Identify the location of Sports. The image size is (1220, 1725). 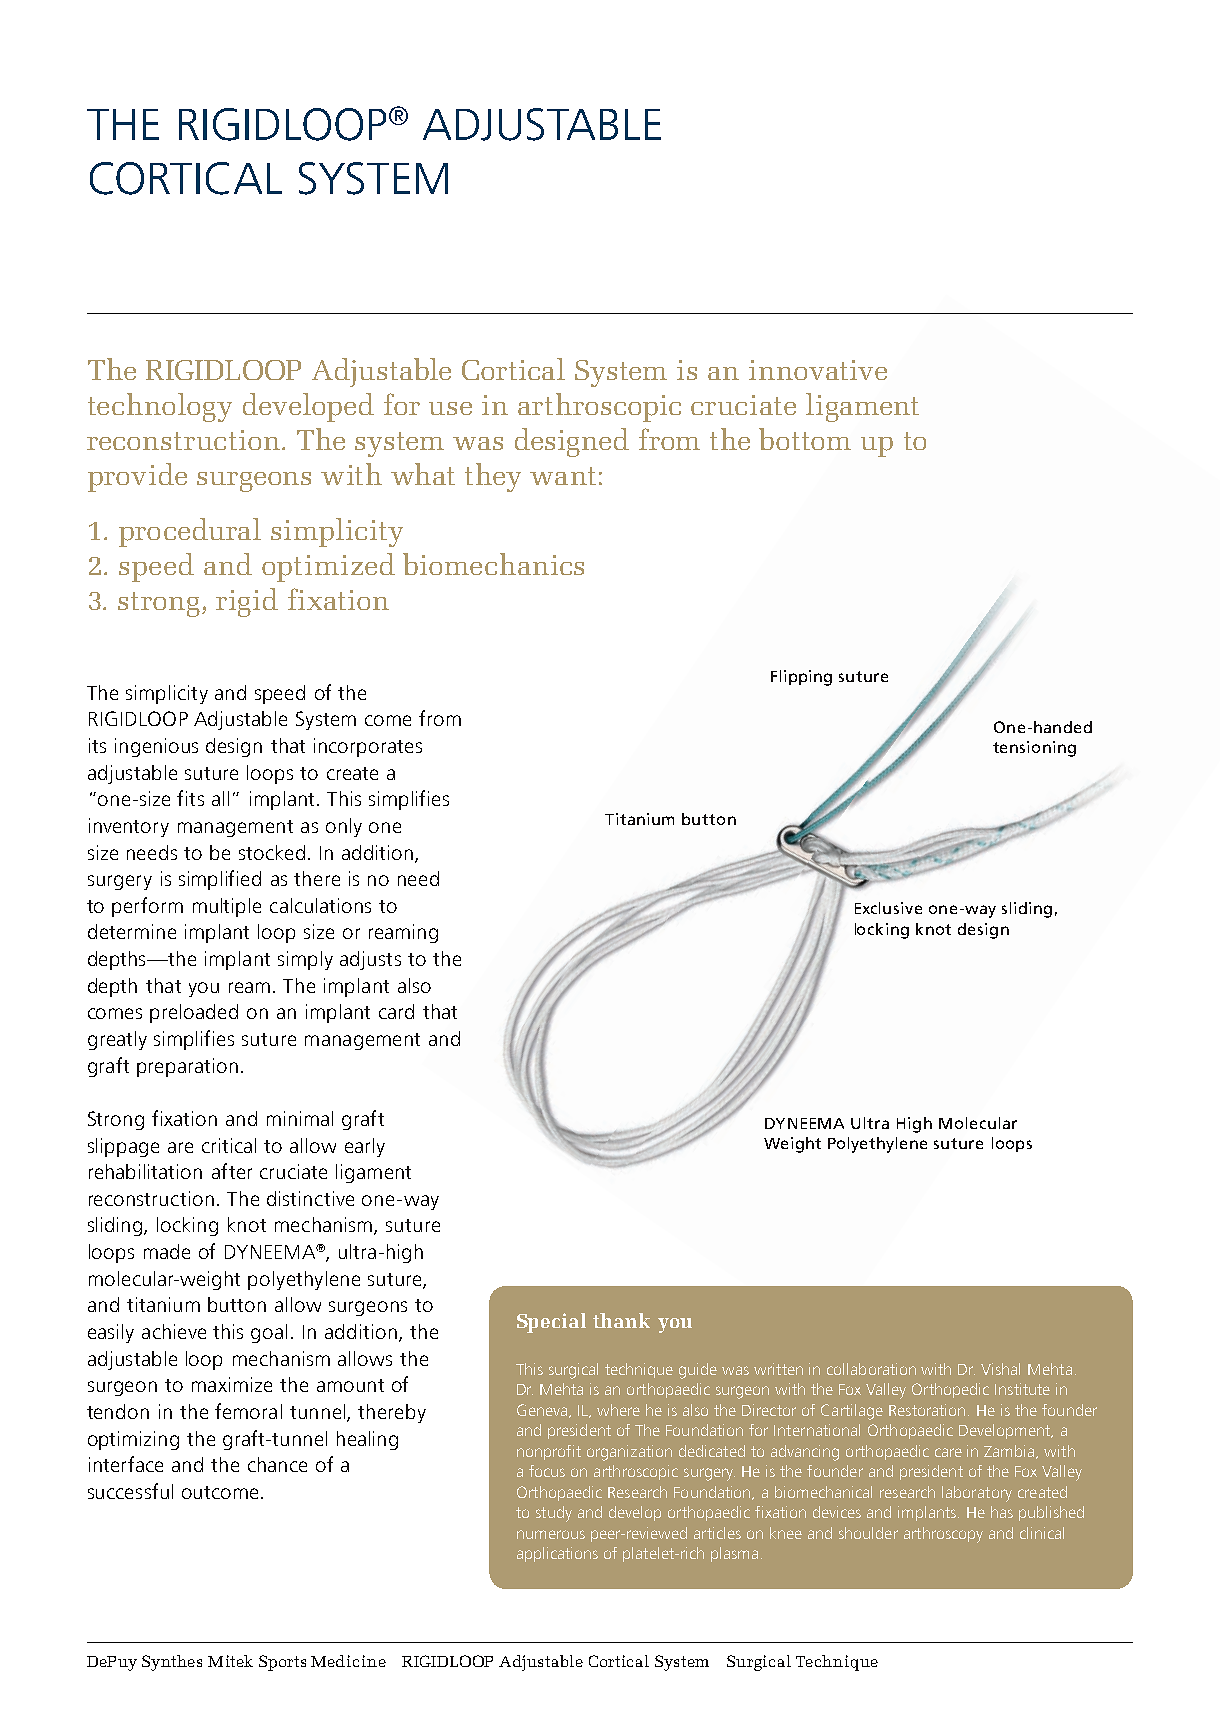
(282, 1663).
